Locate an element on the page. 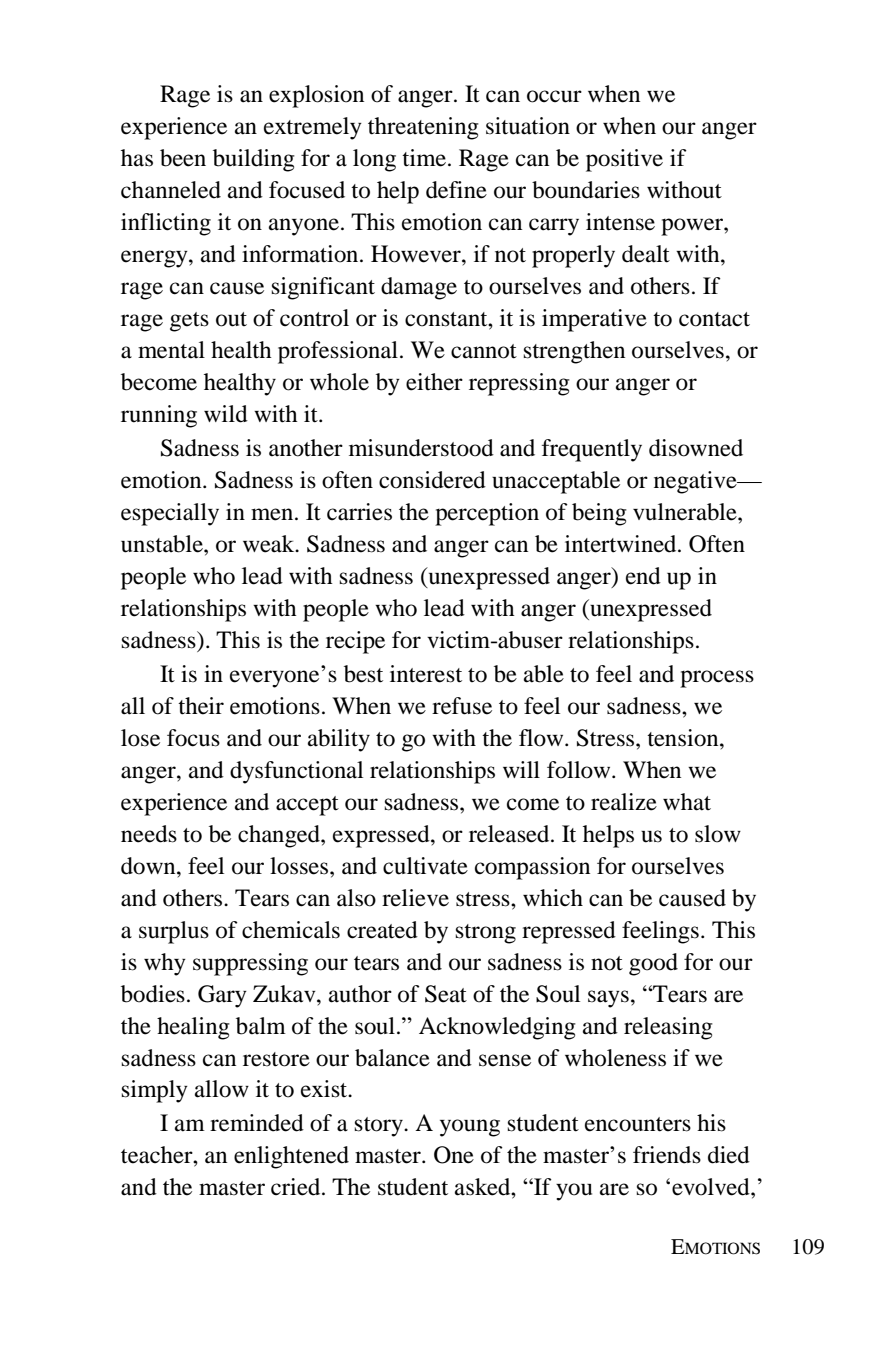 The width and height of the document is (887, 1372). threatening is located at coordinates (423, 128).
